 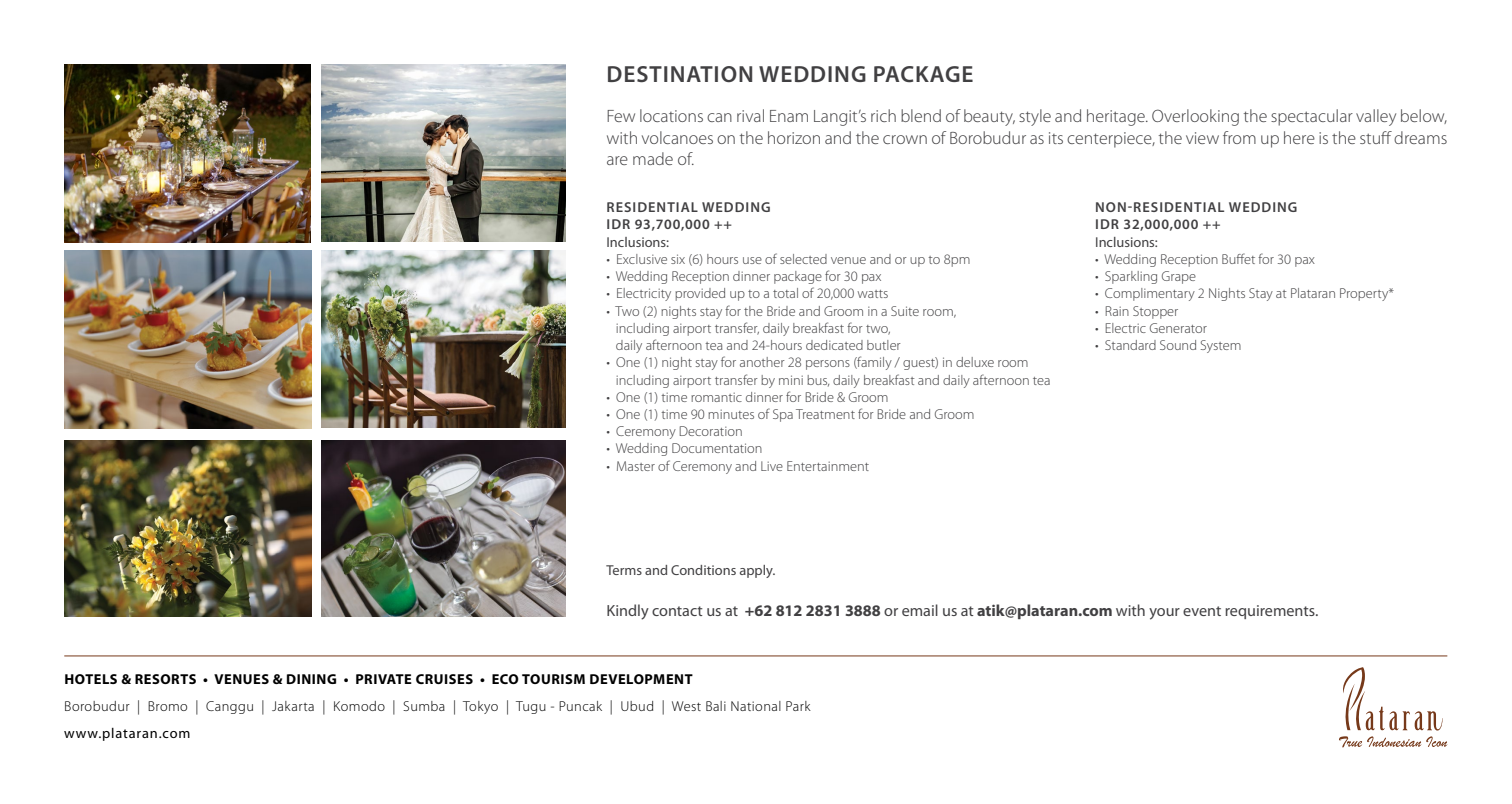 What do you see at coordinates (1221, 346) in the page?
I see `System` at bounding box center [1221, 346].
